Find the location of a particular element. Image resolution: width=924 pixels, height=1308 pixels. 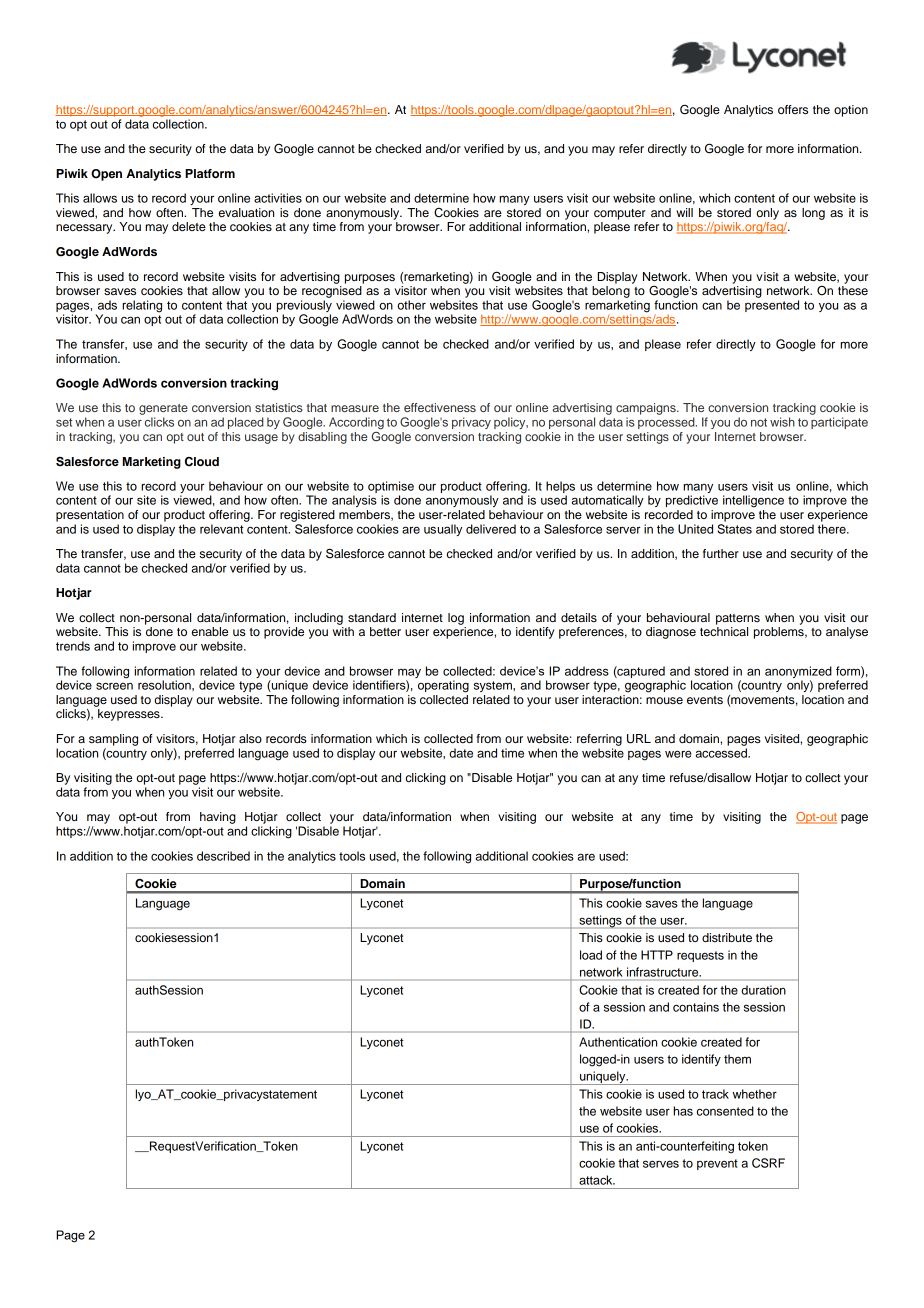

serves is located at coordinates (661, 1164).
